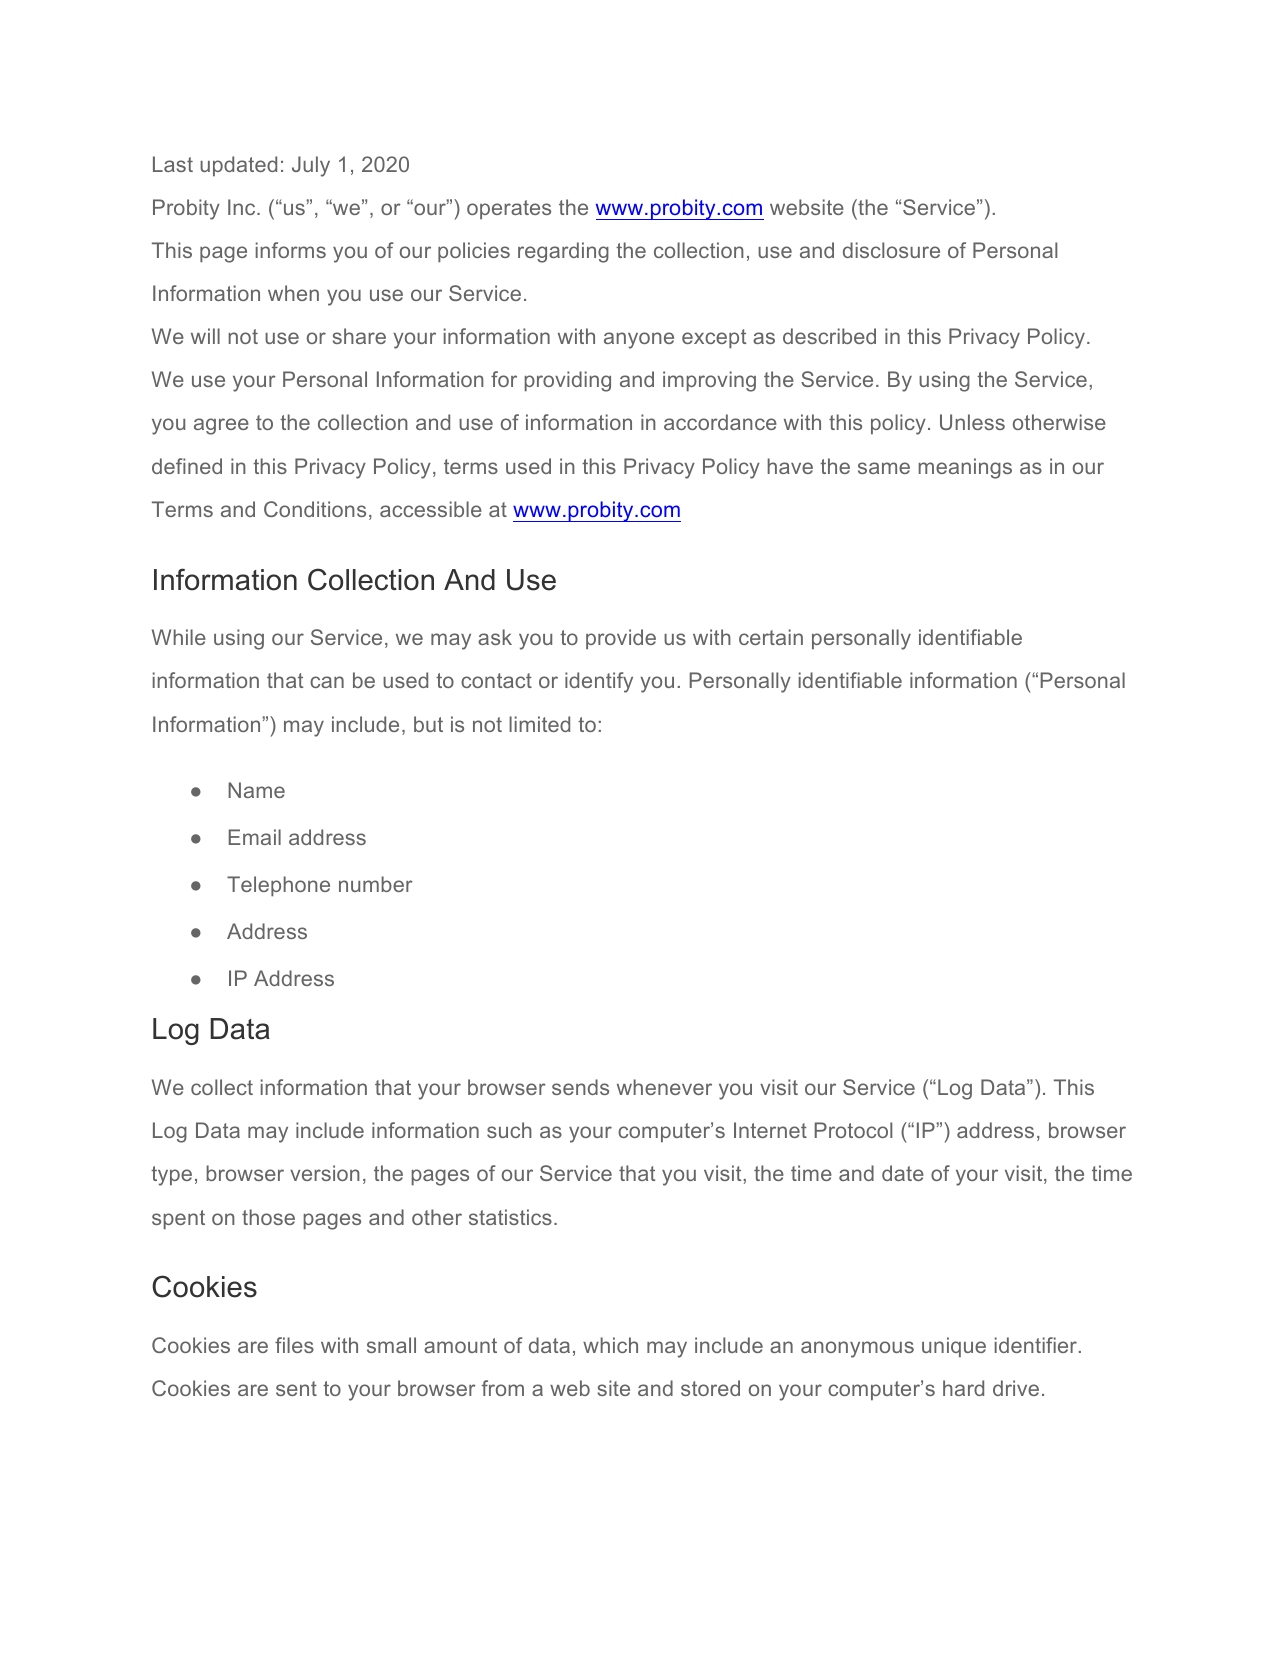 The height and width of the screenshot is (1665, 1287). What do you see at coordinates (891, 250) in the screenshot?
I see `disclosure` at bounding box center [891, 250].
